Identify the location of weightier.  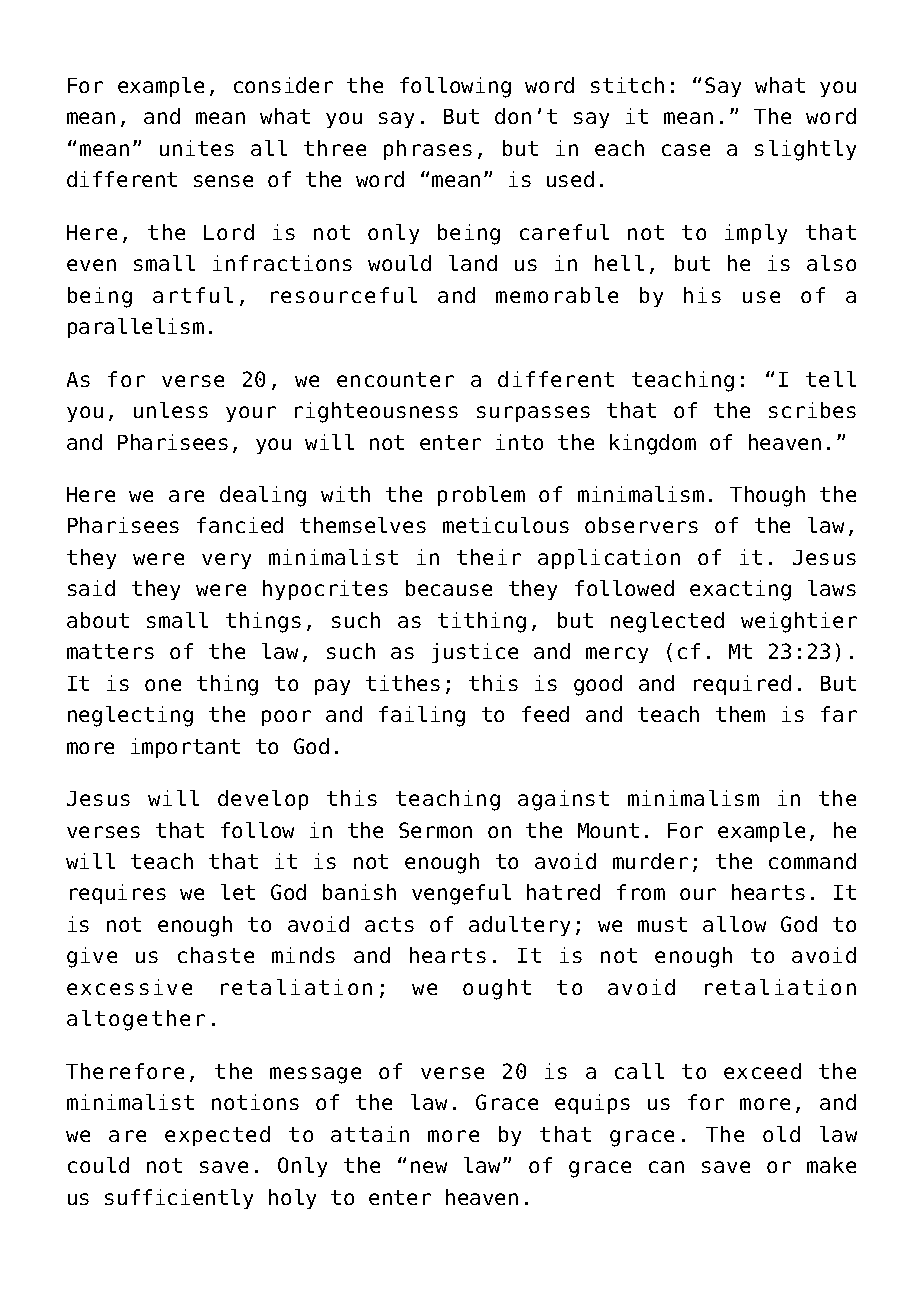
(799, 622).
